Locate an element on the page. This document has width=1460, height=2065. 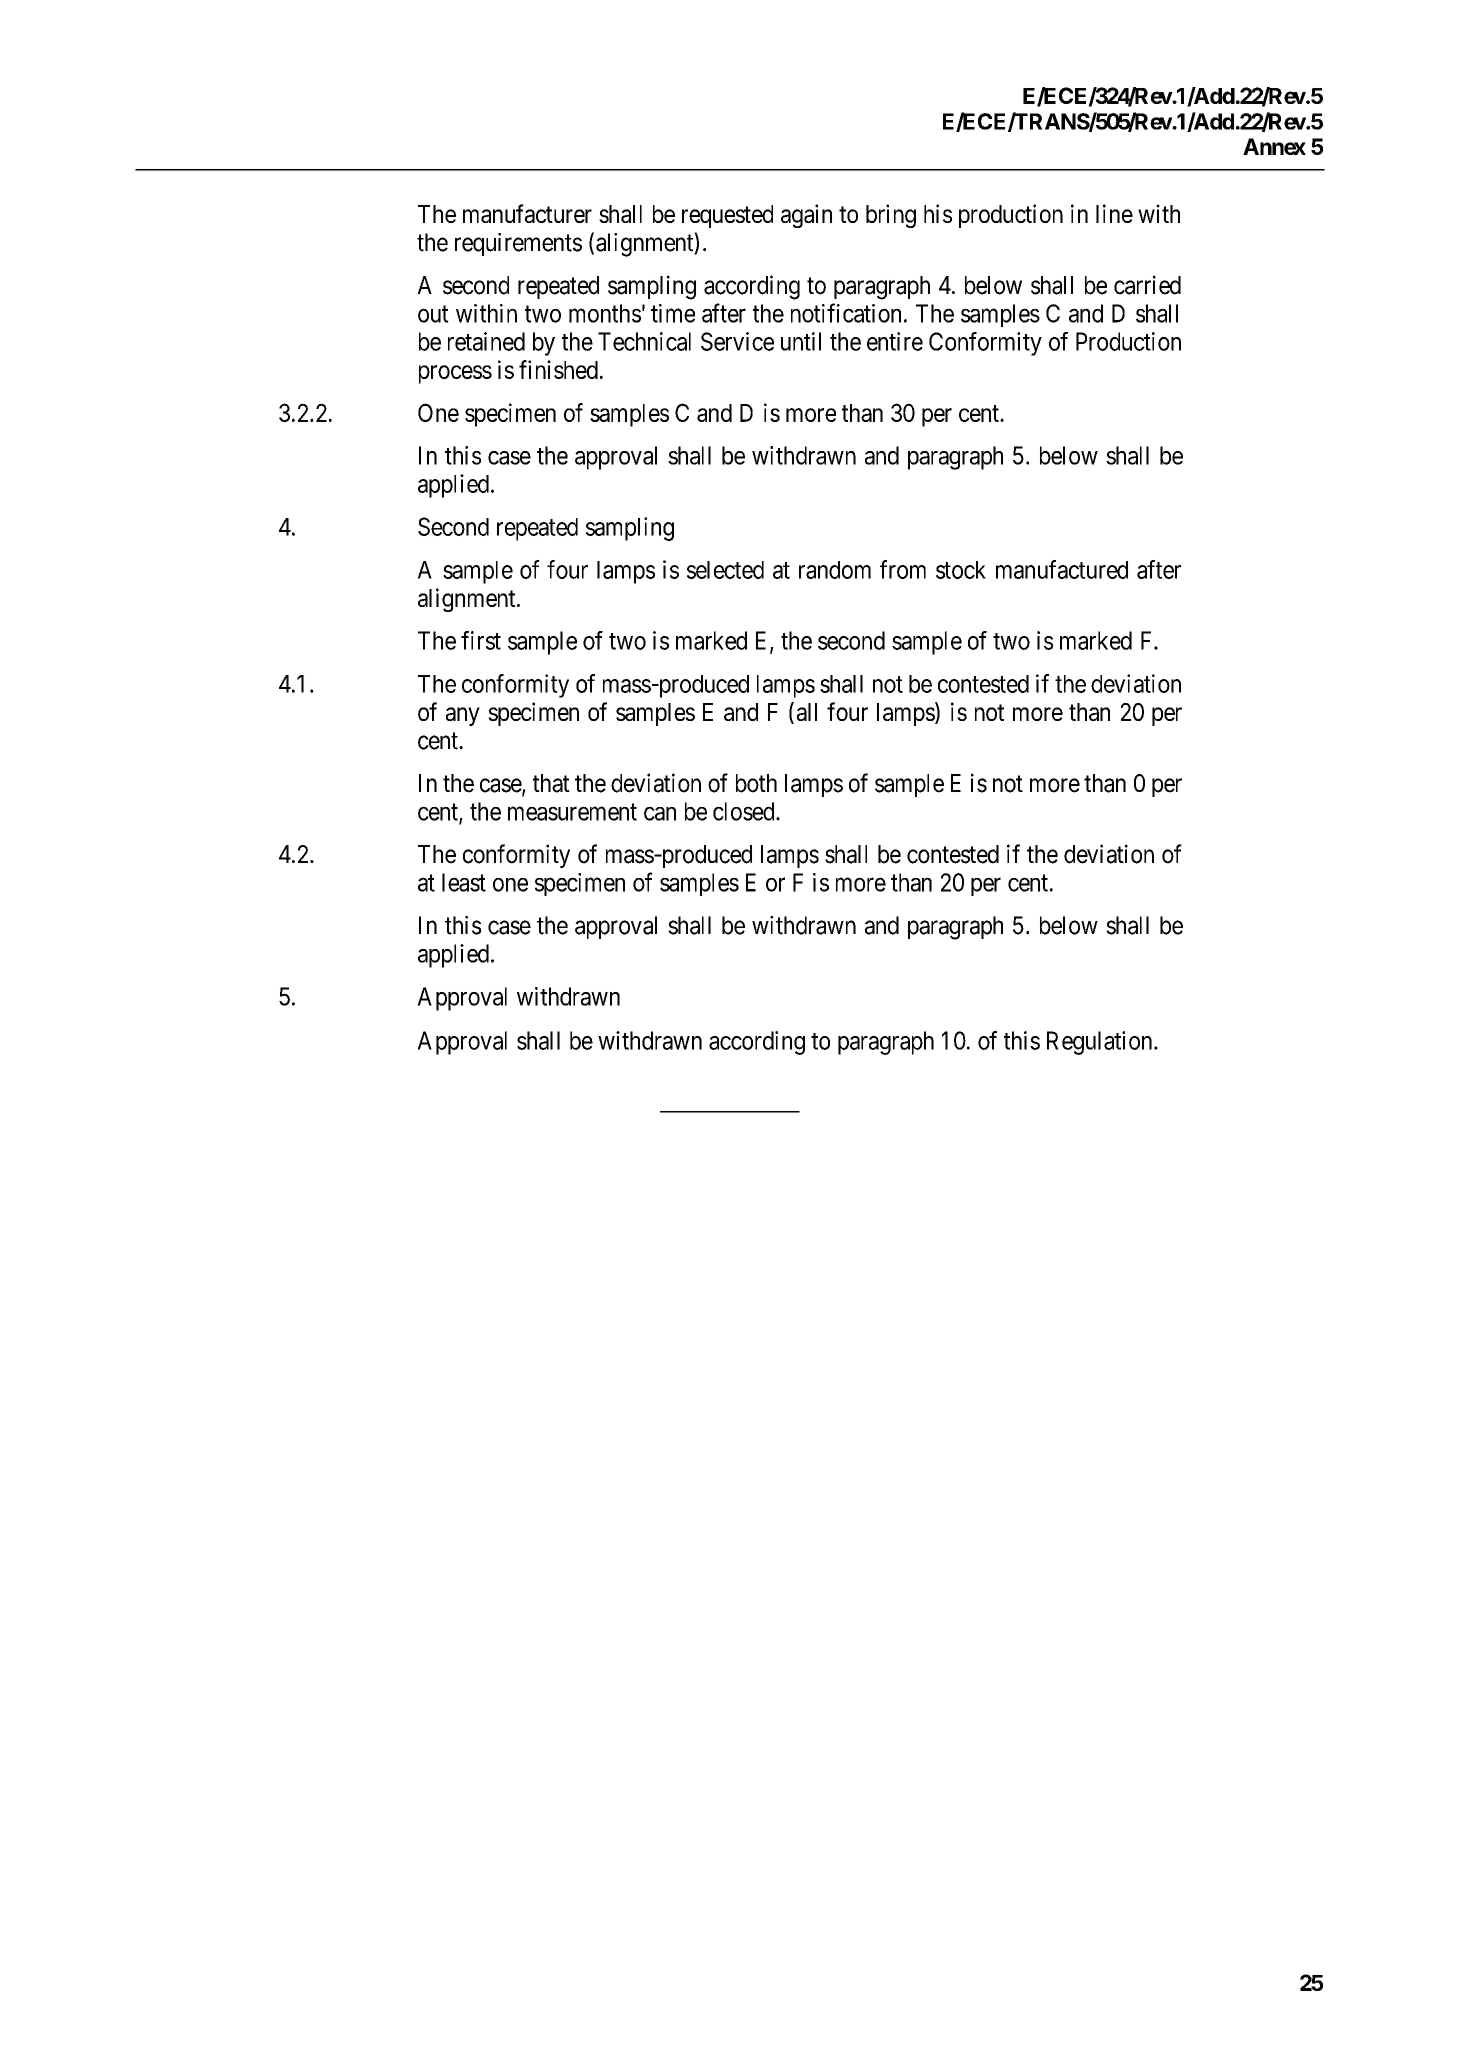
any is located at coordinates (463, 716).
